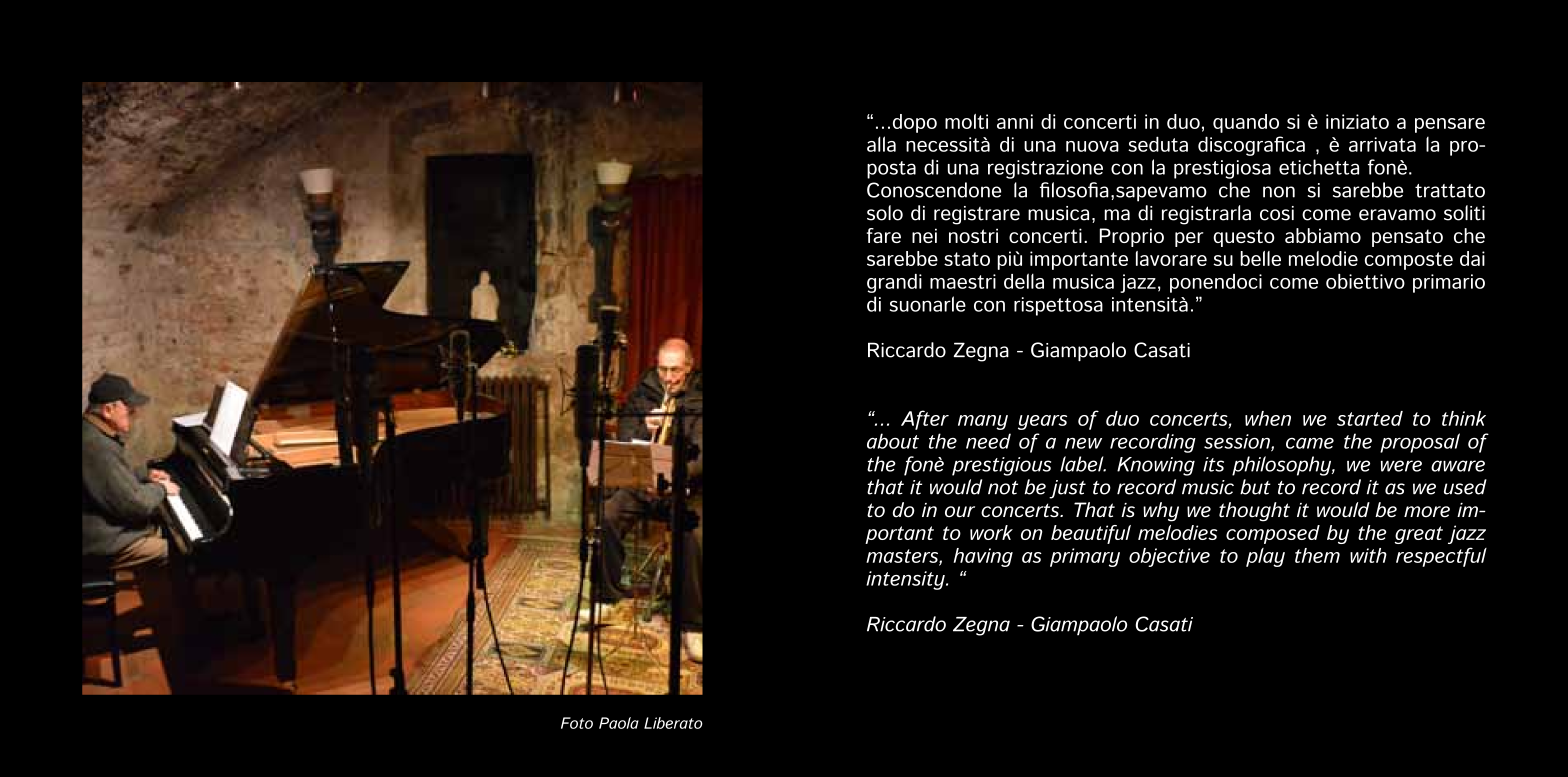 The width and height of the page is (1568, 777). What do you see at coordinates (1246, 123) in the page?
I see `quando` at bounding box center [1246, 123].
